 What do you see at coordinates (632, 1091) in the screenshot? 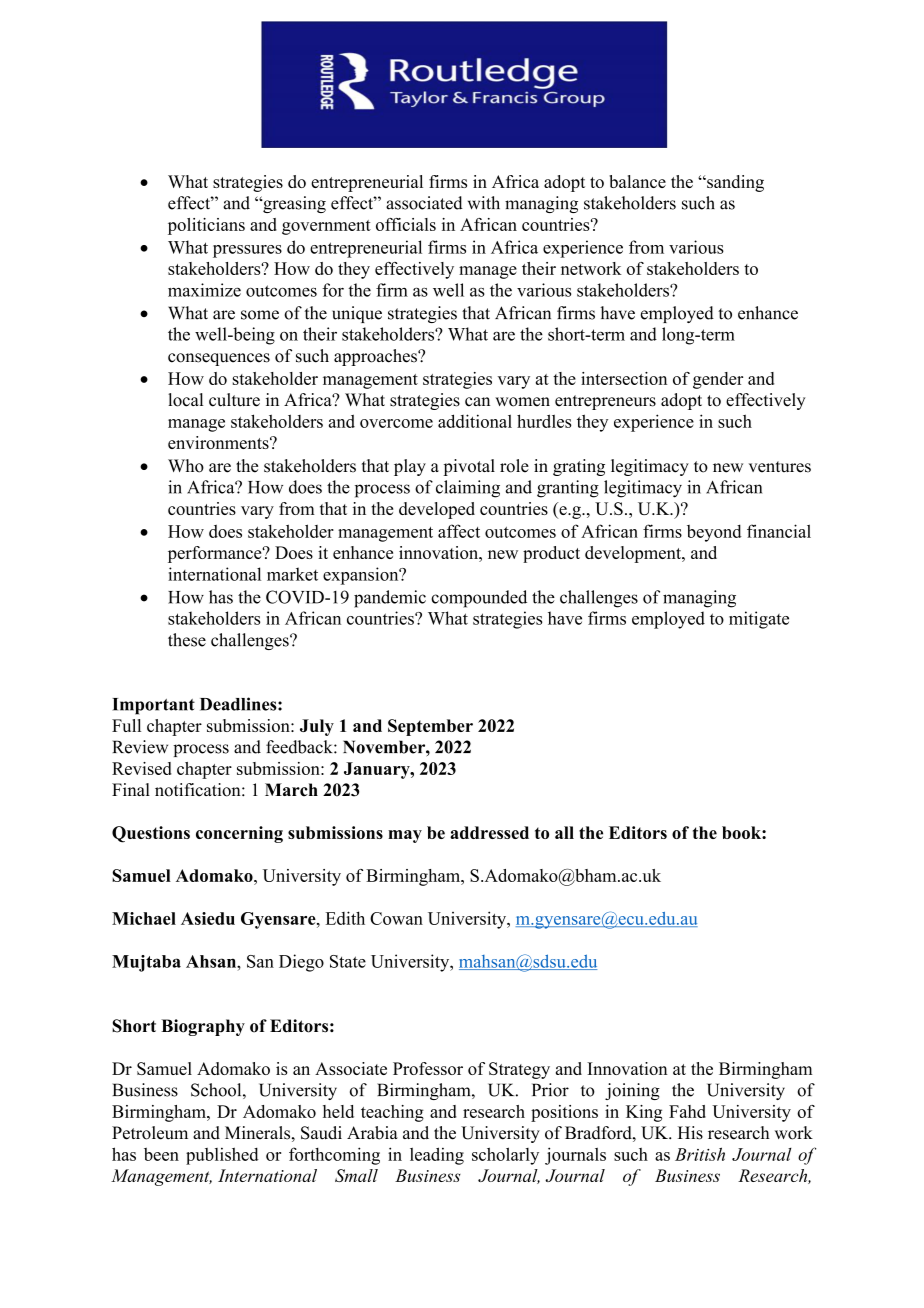
I see `joining` at bounding box center [632, 1091].
